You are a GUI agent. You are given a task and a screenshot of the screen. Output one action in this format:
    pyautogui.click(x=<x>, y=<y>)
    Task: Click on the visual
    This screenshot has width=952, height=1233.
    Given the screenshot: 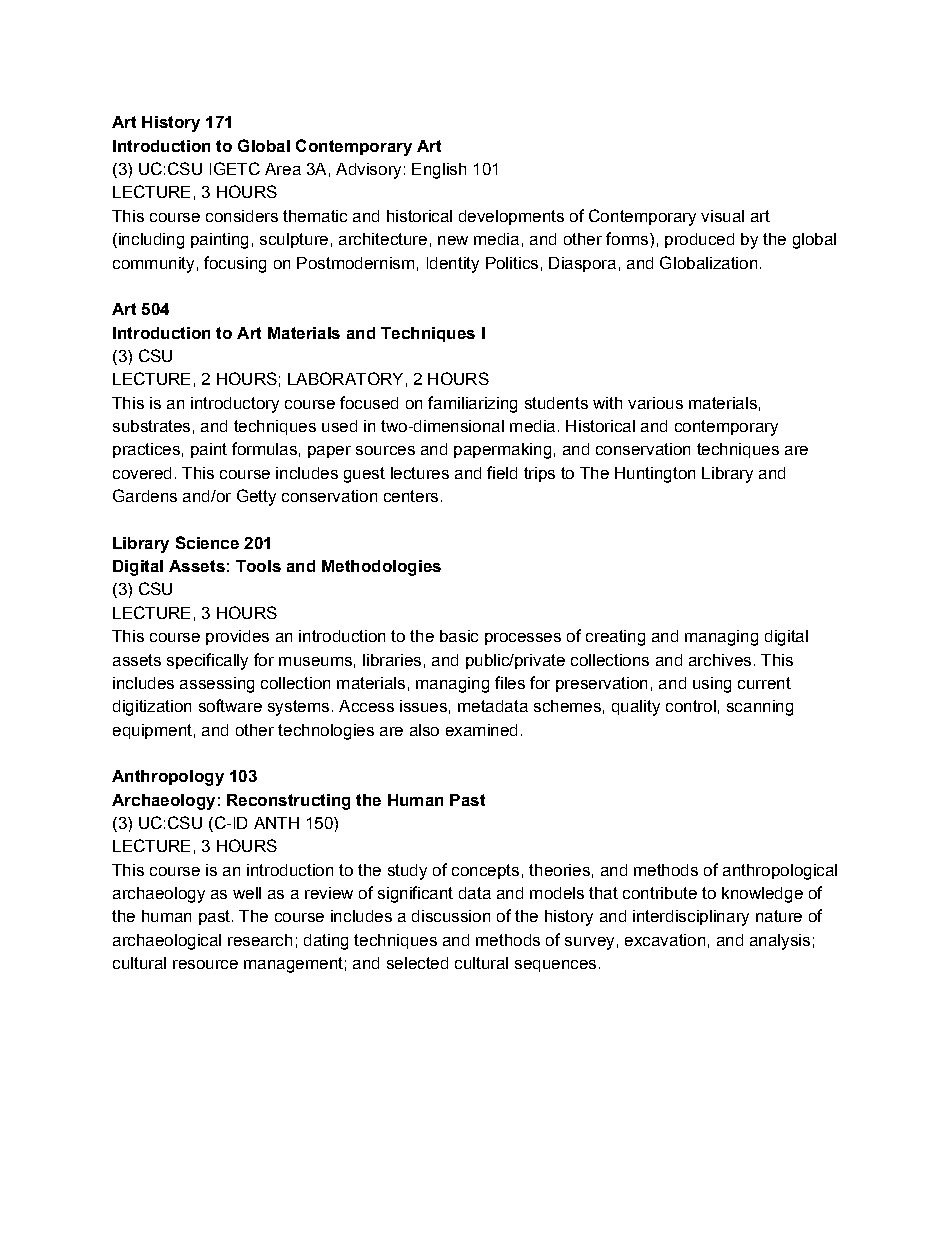 What is the action you would take?
    pyautogui.click(x=722, y=216)
